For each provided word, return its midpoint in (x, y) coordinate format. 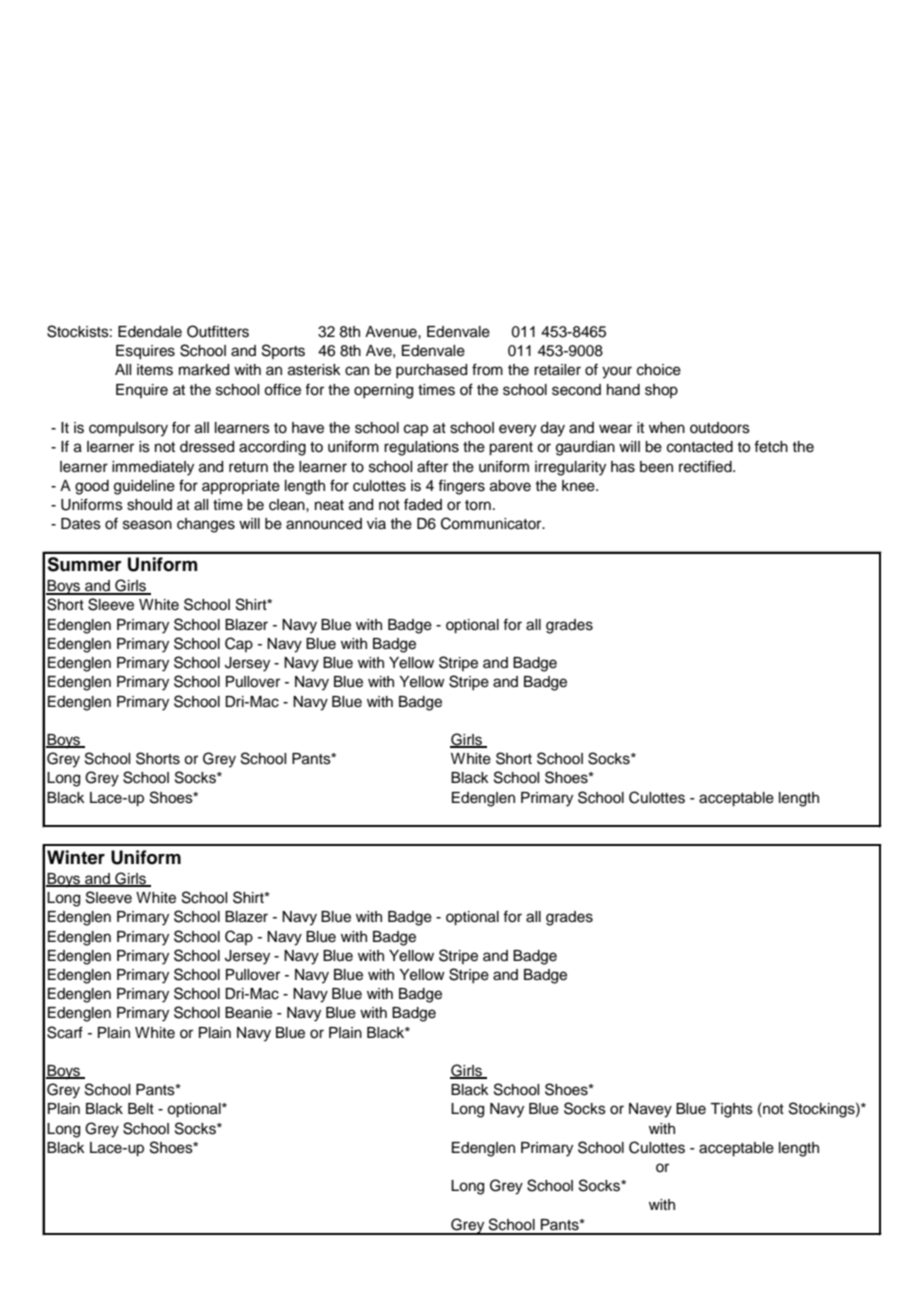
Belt (141, 1109)
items (155, 370)
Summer (84, 564)
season (147, 525)
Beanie (248, 1013)
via (376, 523)
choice (659, 370)
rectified (706, 466)
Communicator (492, 523)
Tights (731, 1110)
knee (579, 486)
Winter (76, 857)
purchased (431, 371)
